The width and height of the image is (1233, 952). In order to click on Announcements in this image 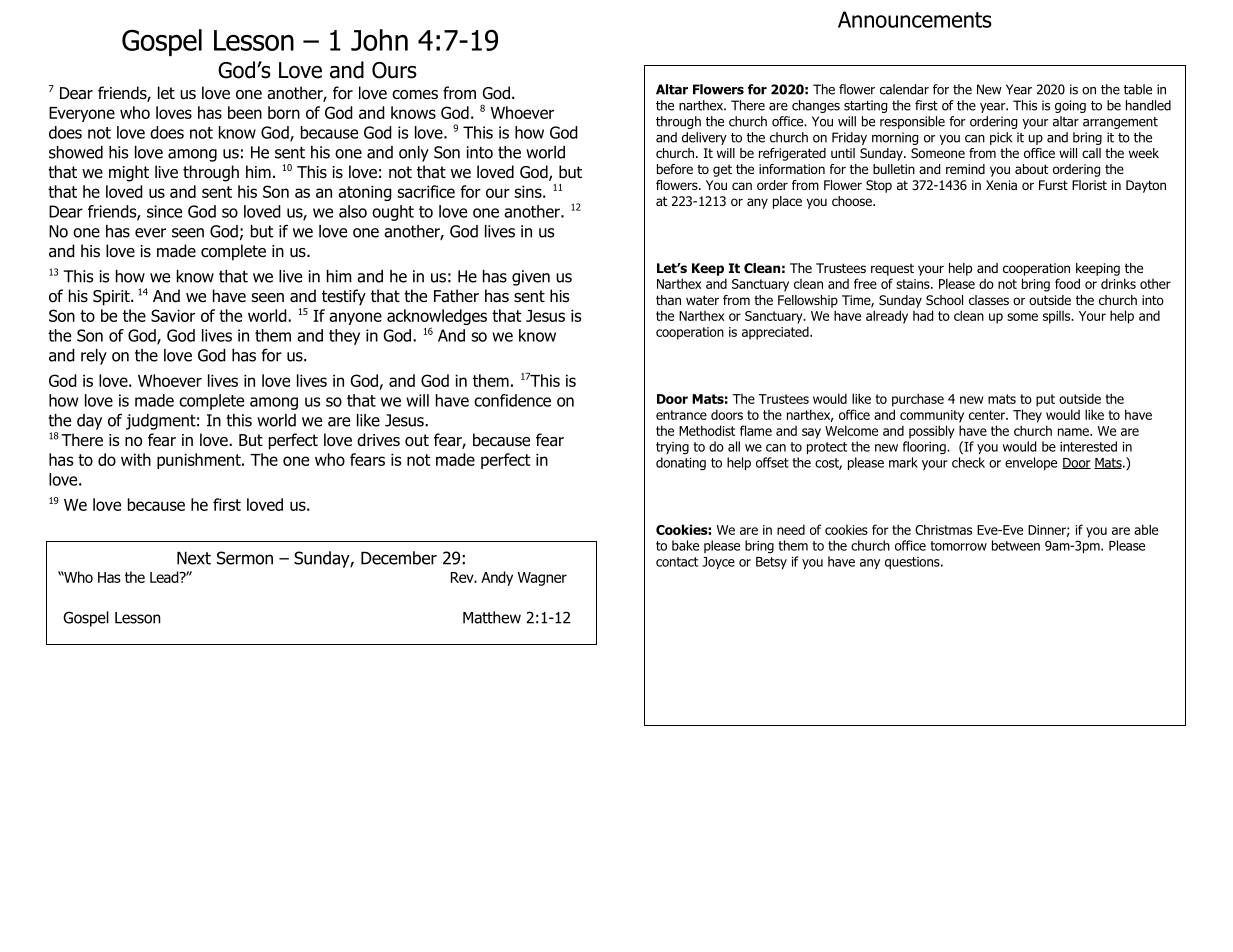, I will do `click(915, 19)`.
